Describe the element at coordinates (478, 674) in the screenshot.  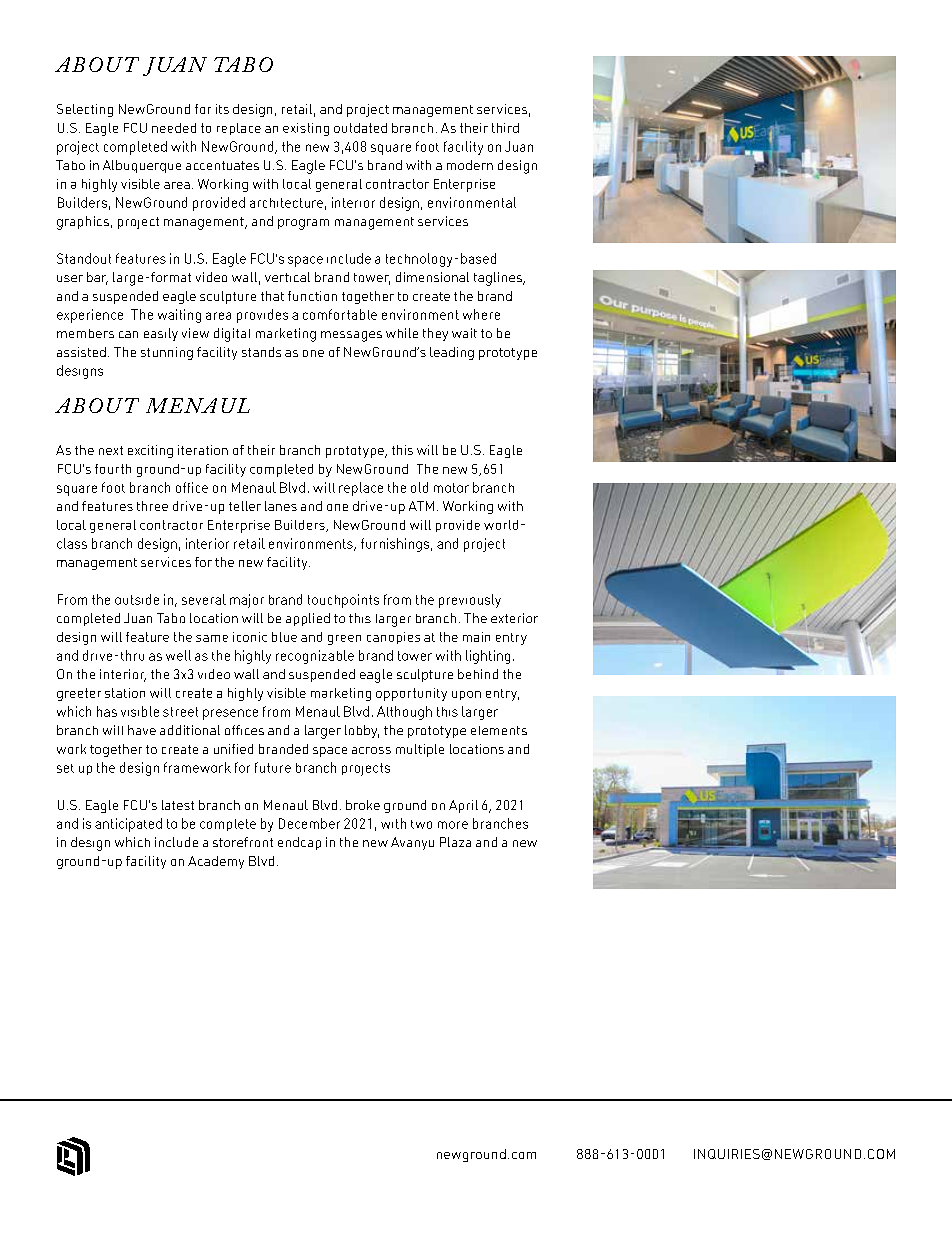
I see `behind` at that location.
